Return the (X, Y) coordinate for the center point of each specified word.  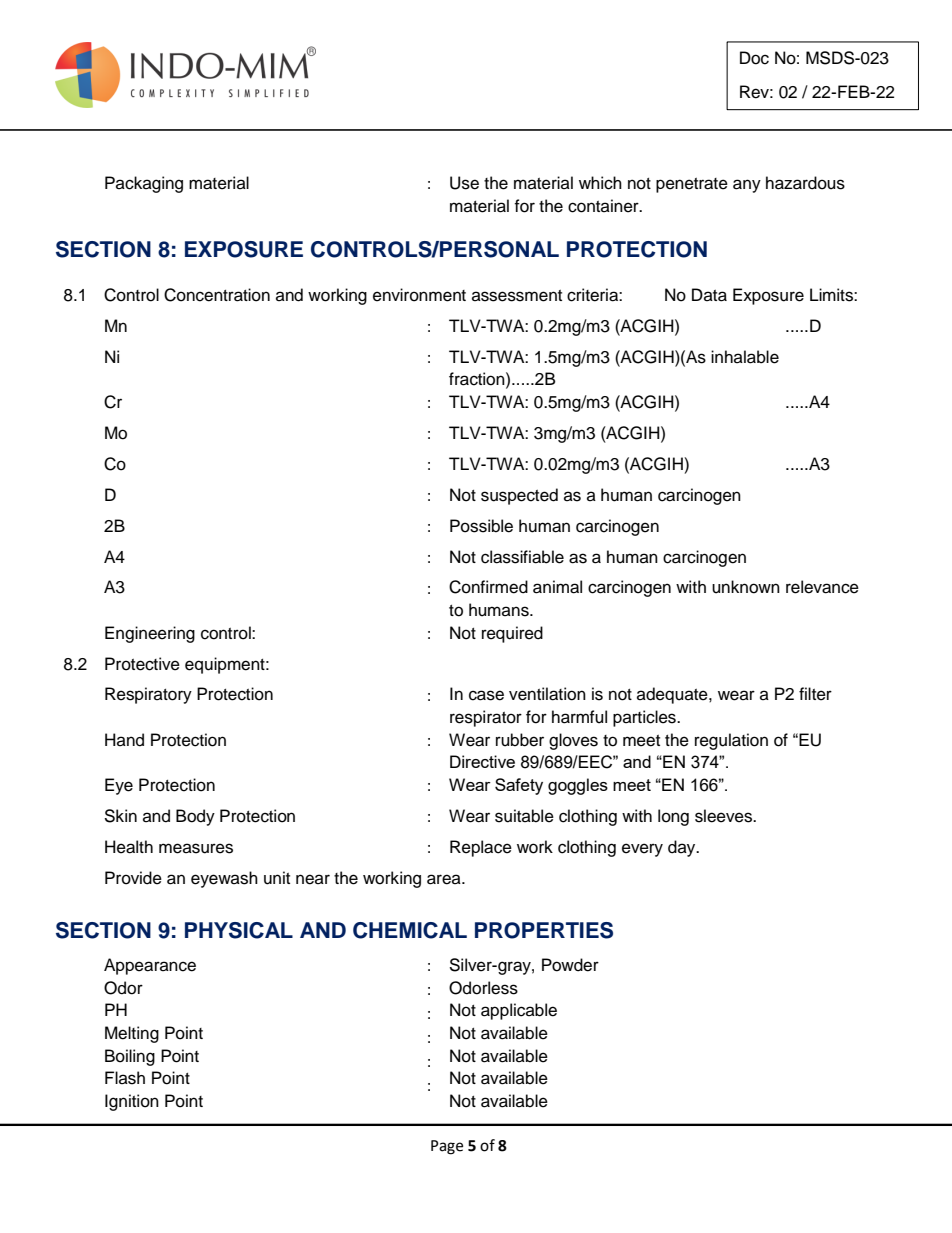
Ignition (132, 1102)
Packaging (144, 184)
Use (464, 183)
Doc (754, 58)
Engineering (150, 634)
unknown (746, 587)
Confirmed (488, 587)
